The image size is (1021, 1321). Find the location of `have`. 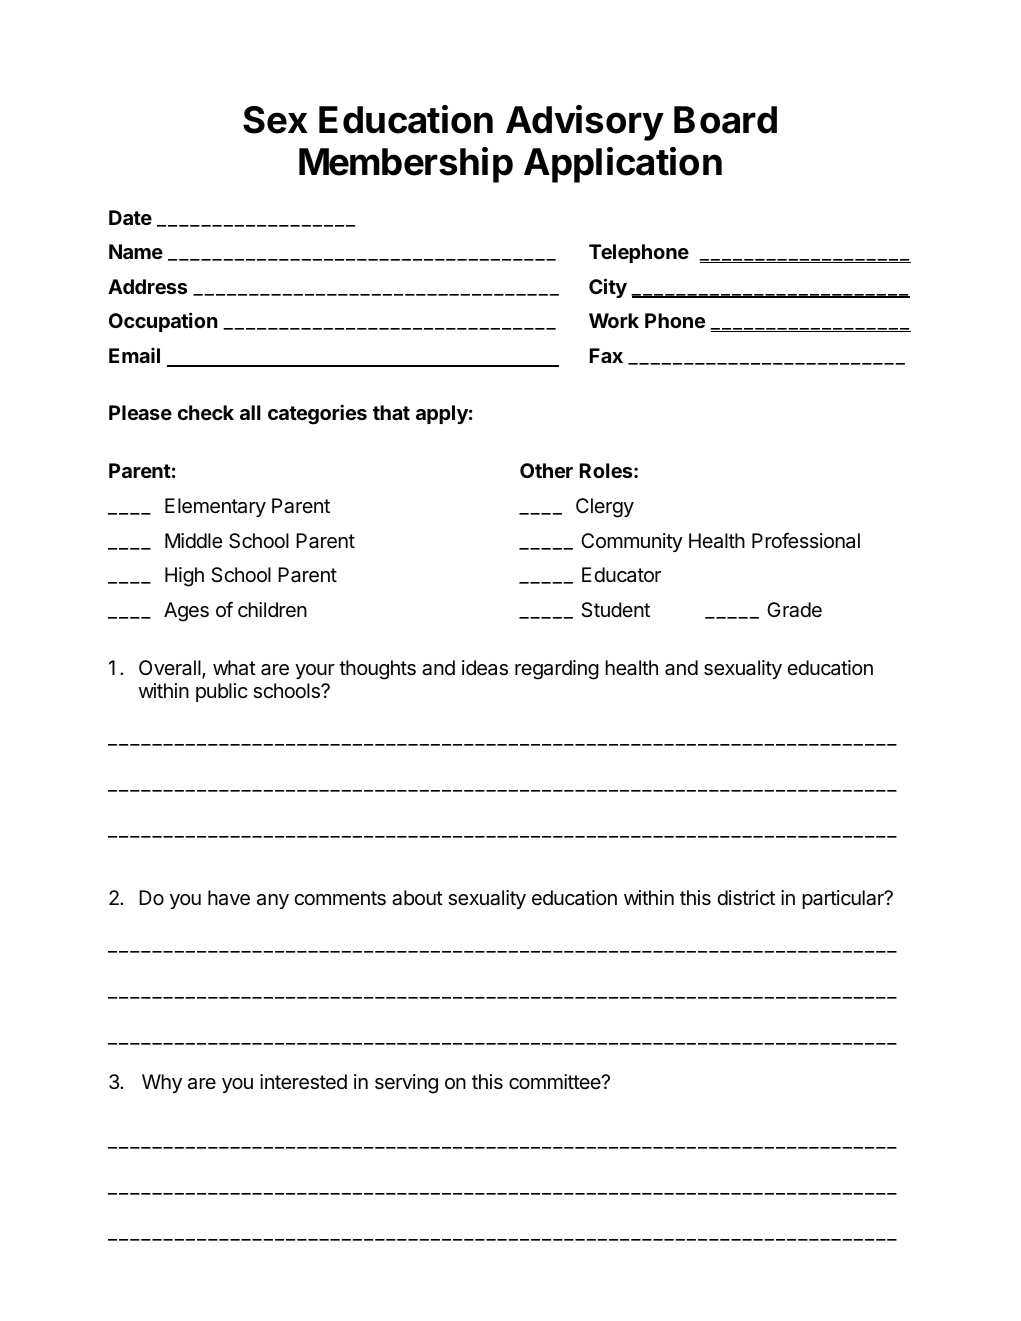

have is located at coordinates (229, 898).
